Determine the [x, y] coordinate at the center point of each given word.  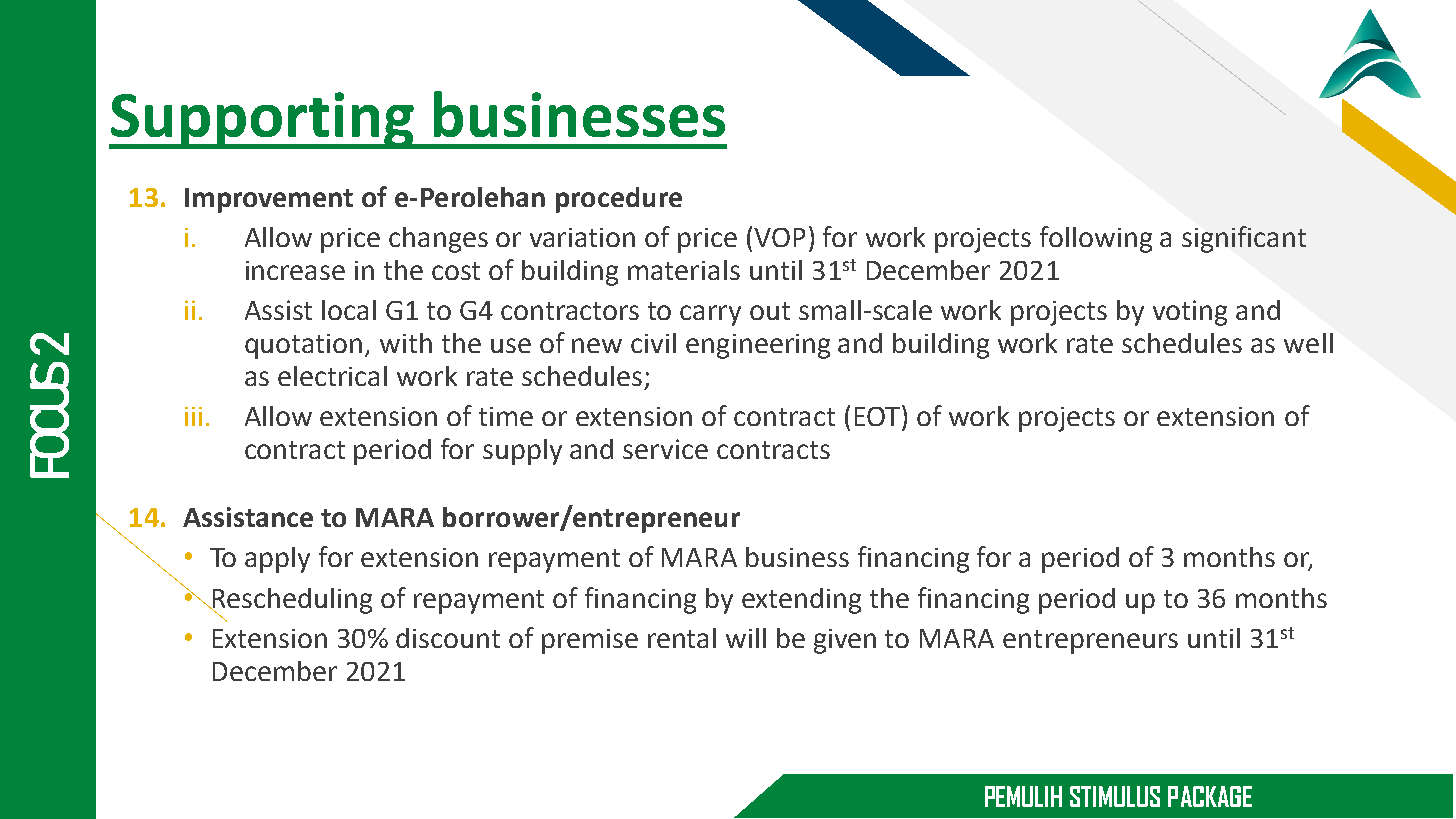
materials [684, 270]
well [1308, 343]
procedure [619, 200]
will [746, 638]
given [845, 641]
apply [277, 560]
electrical [332, 376]
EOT [879, 415]
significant [1244, 239]
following [1096, 239]
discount [448, 638]
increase [295, 270]
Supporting [262, 120]
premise [590, 641]
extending [801, 601]
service [665, 449]
